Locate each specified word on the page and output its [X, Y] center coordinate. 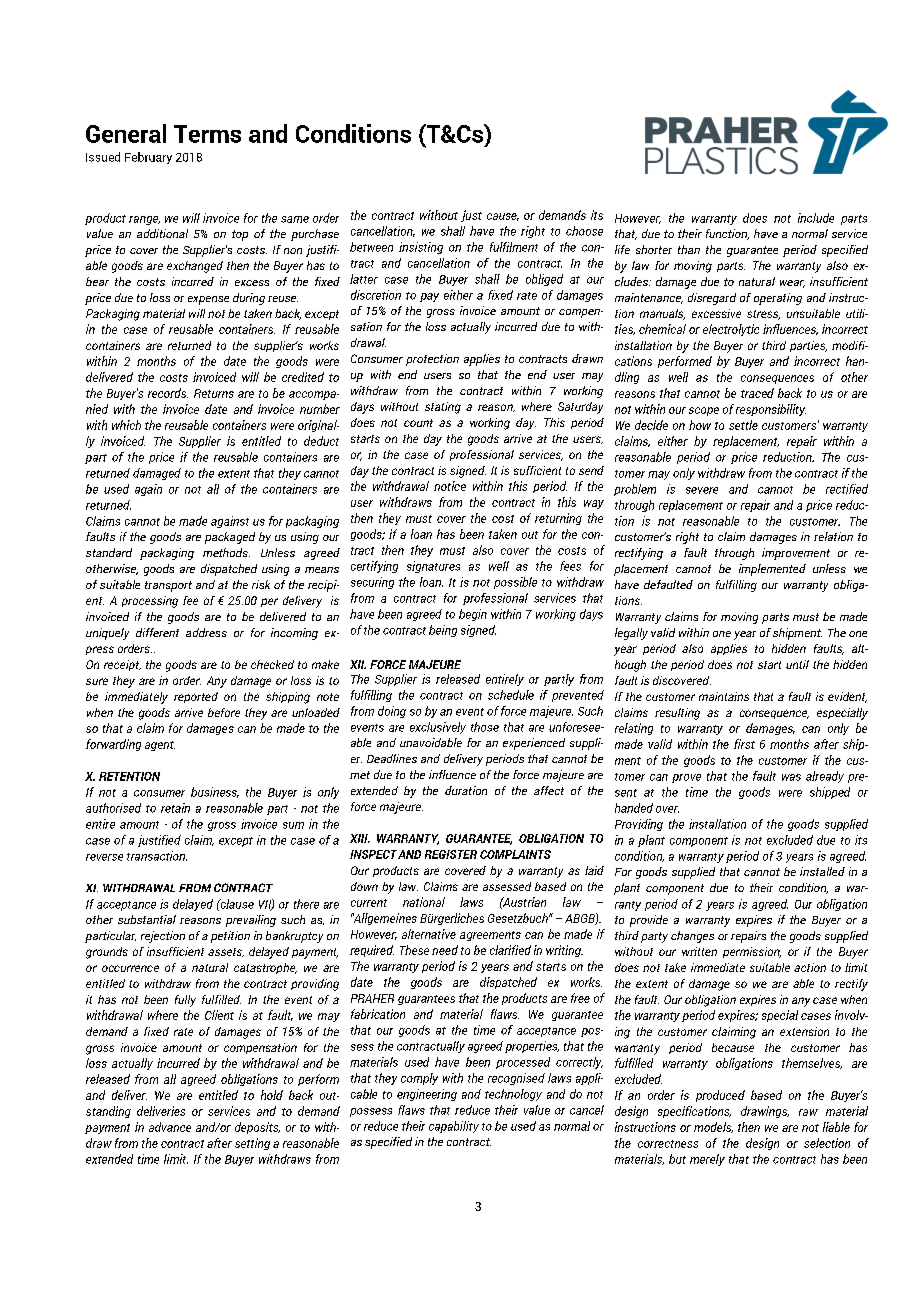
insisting [421, 248]
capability [454, 1127]
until [797, 664]
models [713, 1127]
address [206, 632]
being [443, 631]
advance [170, 1127]
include [816, 218]
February [148, 158]
